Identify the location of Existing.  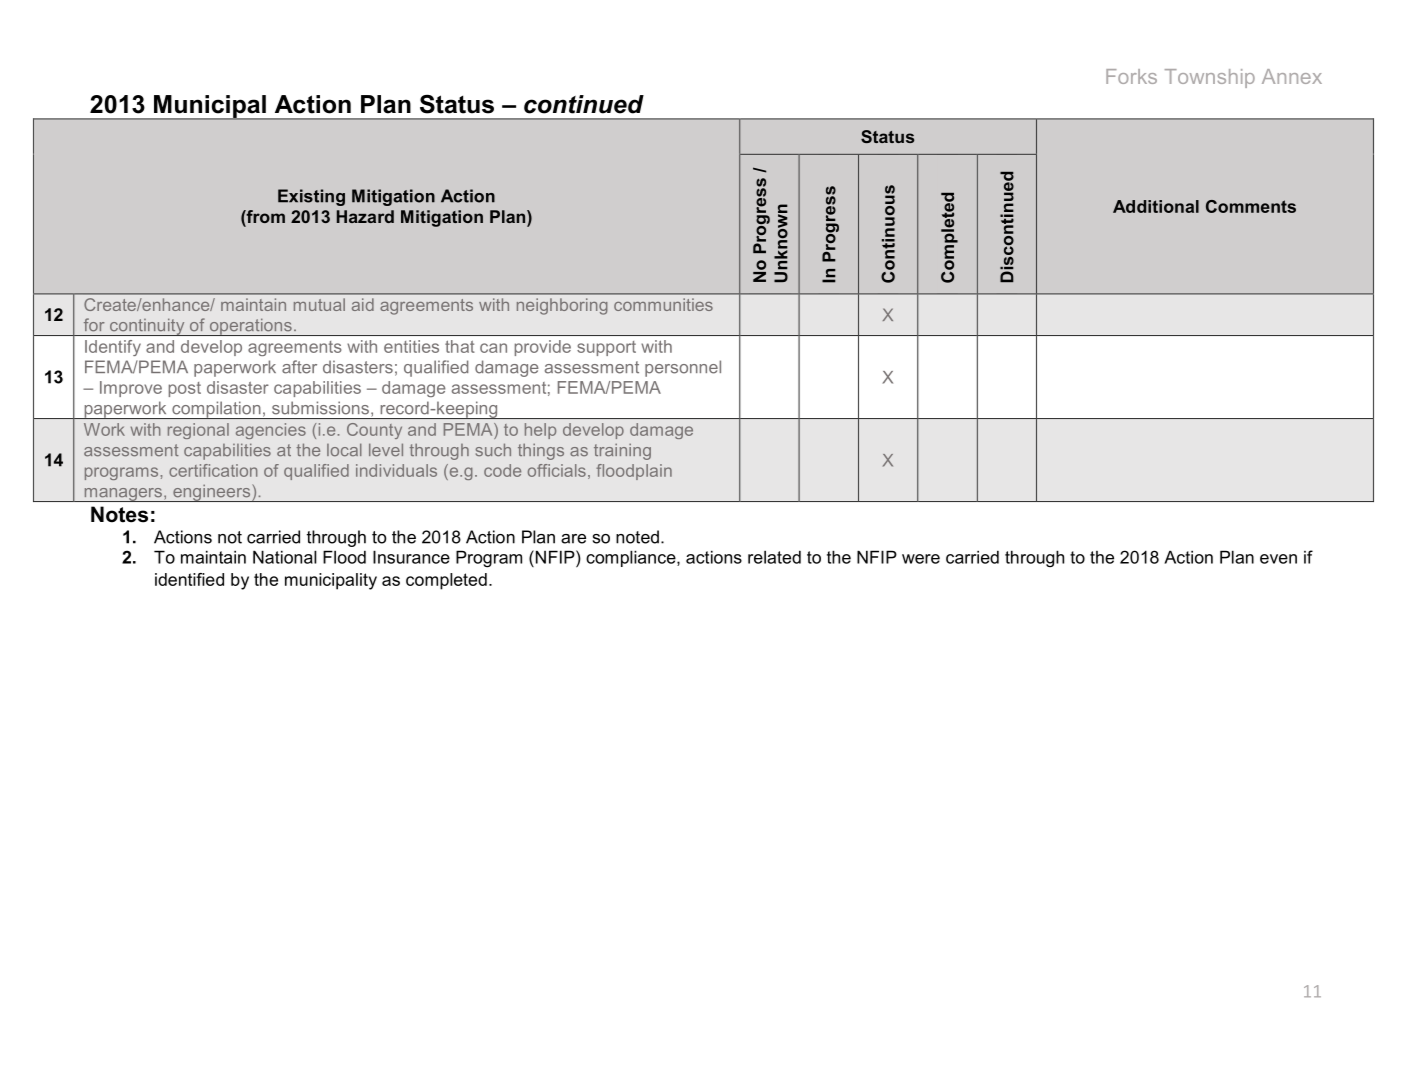
(311, 197).
